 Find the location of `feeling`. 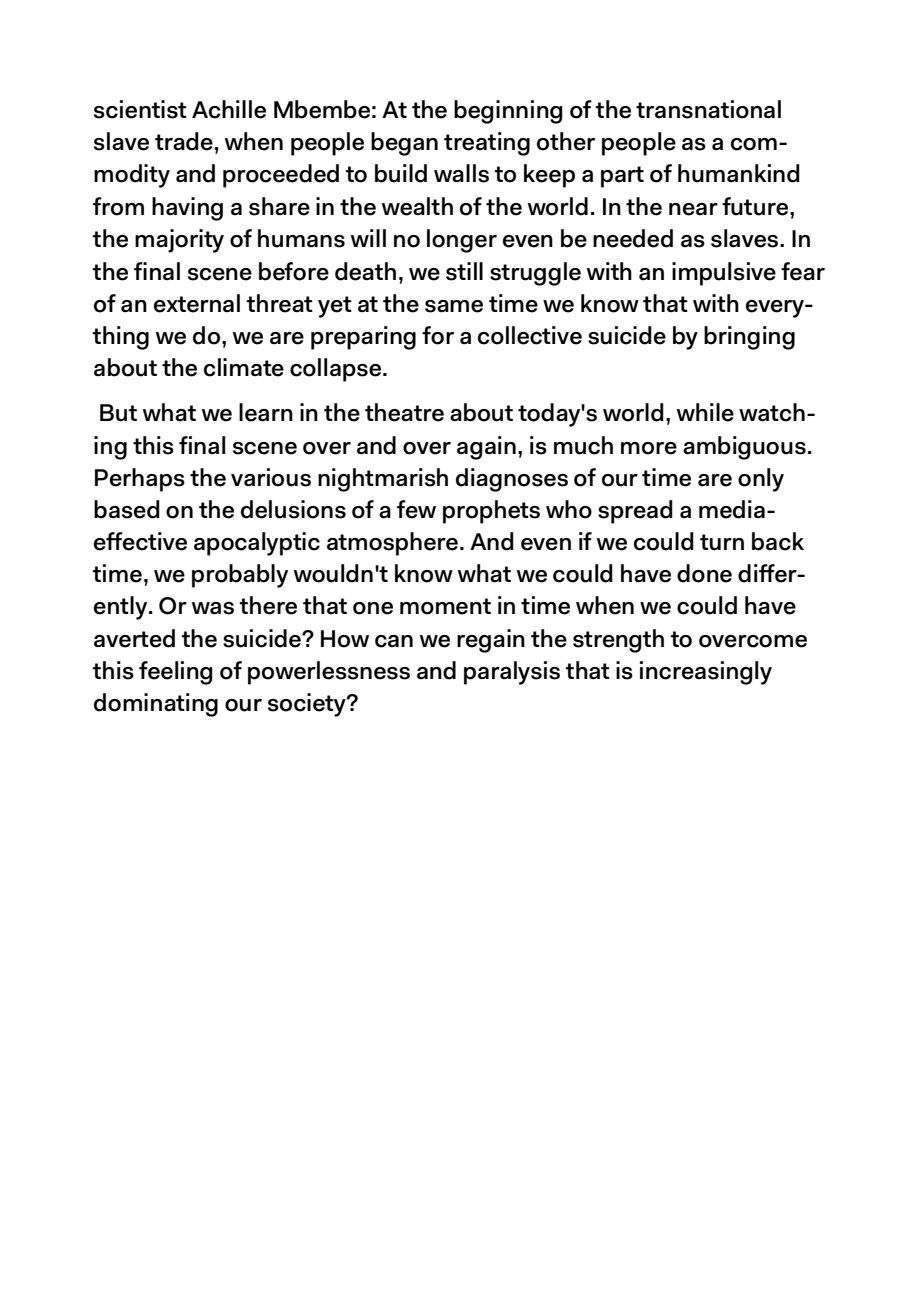

feeling is located at coordinates (176, 673).
